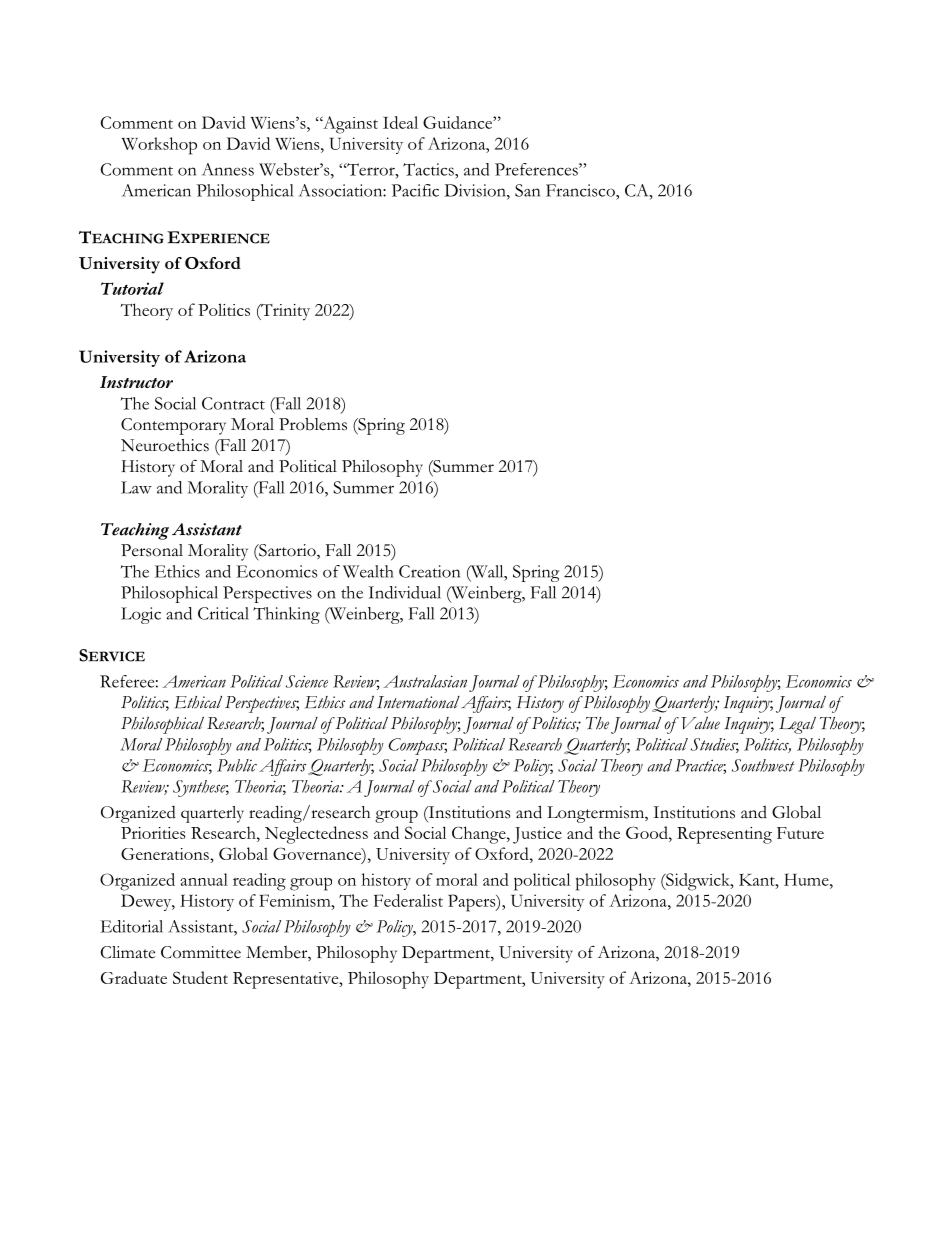 This screenshot has width=952, height=1233. Describe the element at coordinates (233, 403) in the screenshot. I see `Contract` at that location.
